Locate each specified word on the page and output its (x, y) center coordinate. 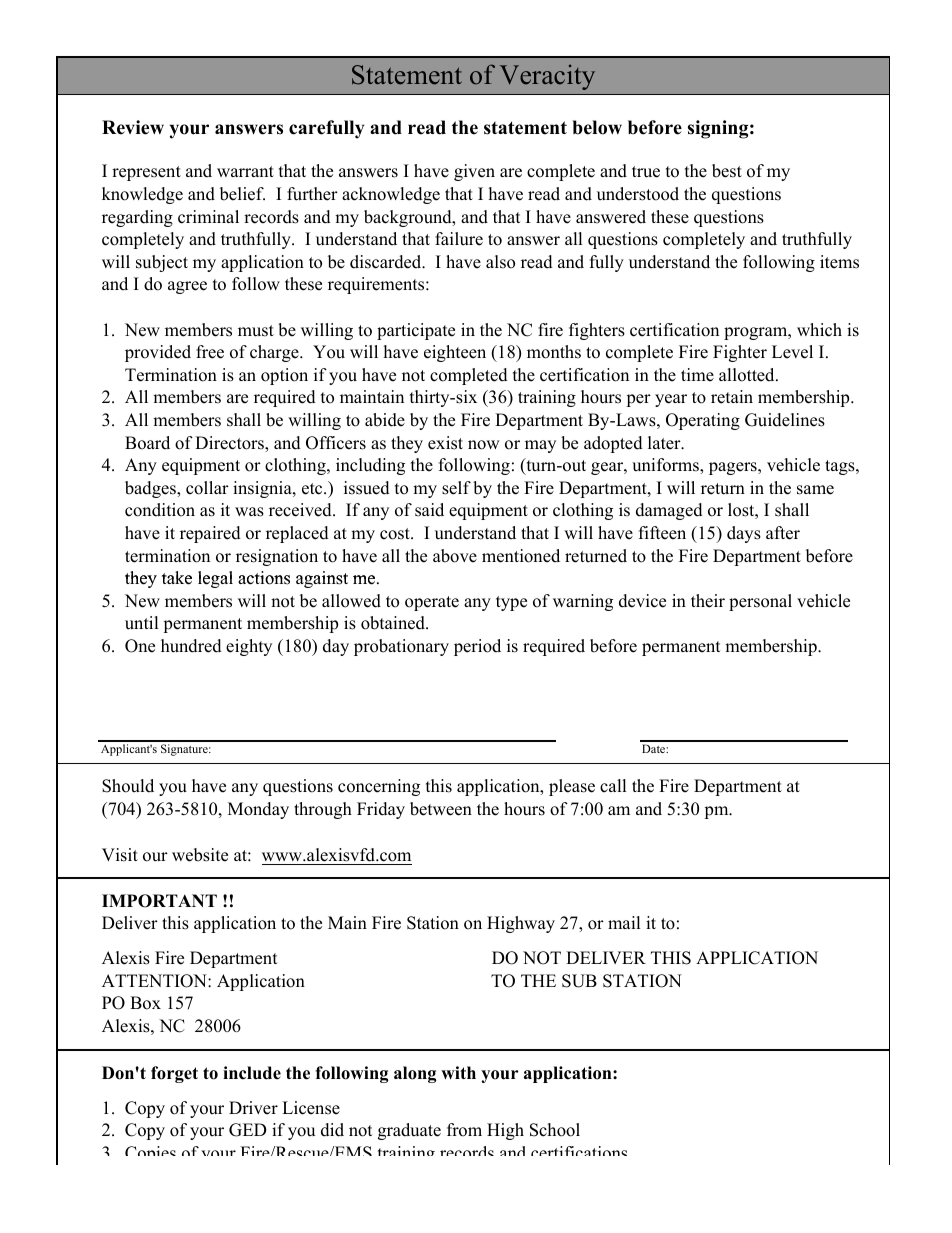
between (441, 809)
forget (174, 1074)
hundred (191, 646)
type (511, 603)
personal (760, 602)
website (200, 855)
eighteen (455, 353)
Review (133, 127)
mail (624, 922)
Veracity (547, 77)
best (727, 171)
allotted (748, 375)
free (210, 352)
